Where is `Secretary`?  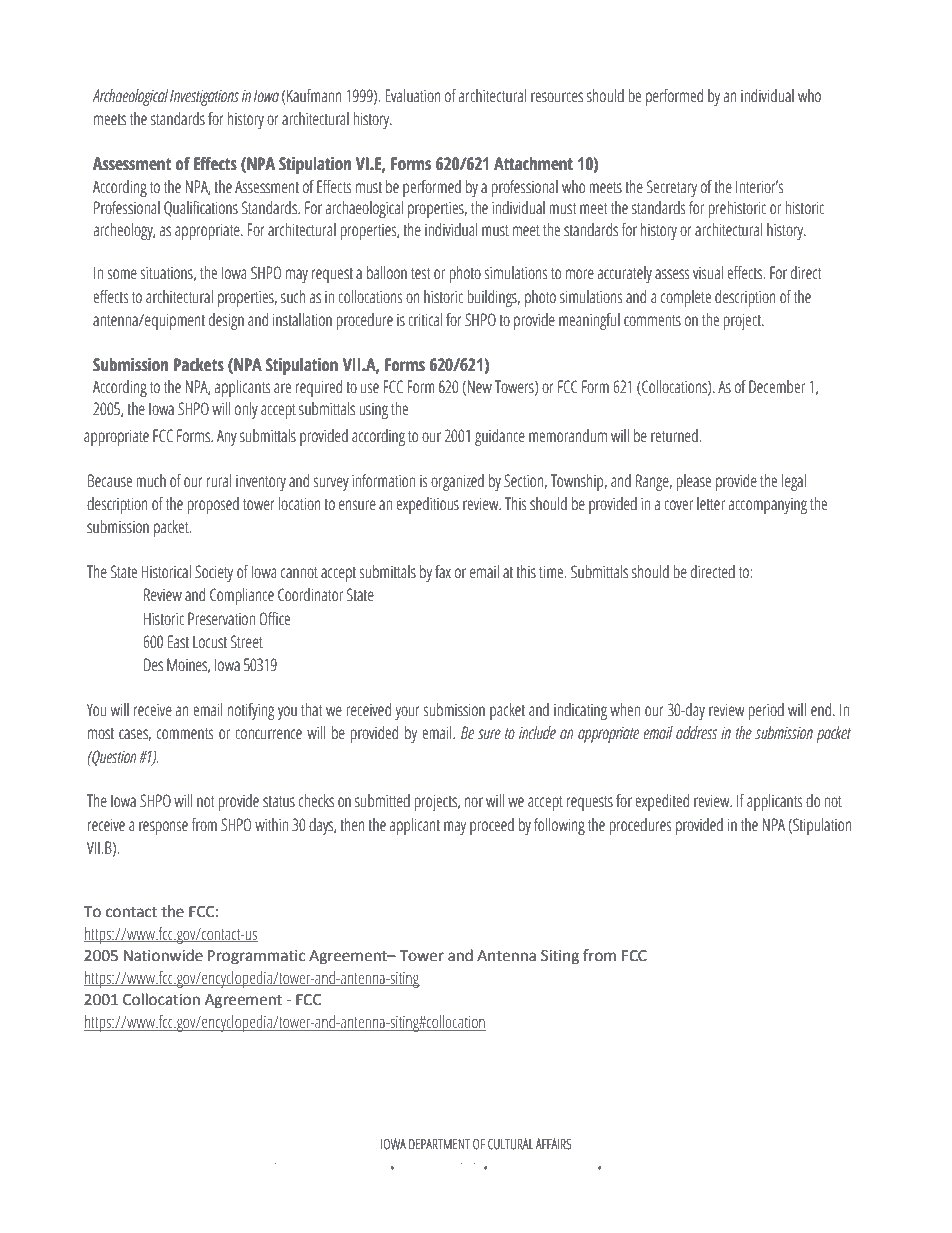
Secretary is located at coordinates (672, 188).
